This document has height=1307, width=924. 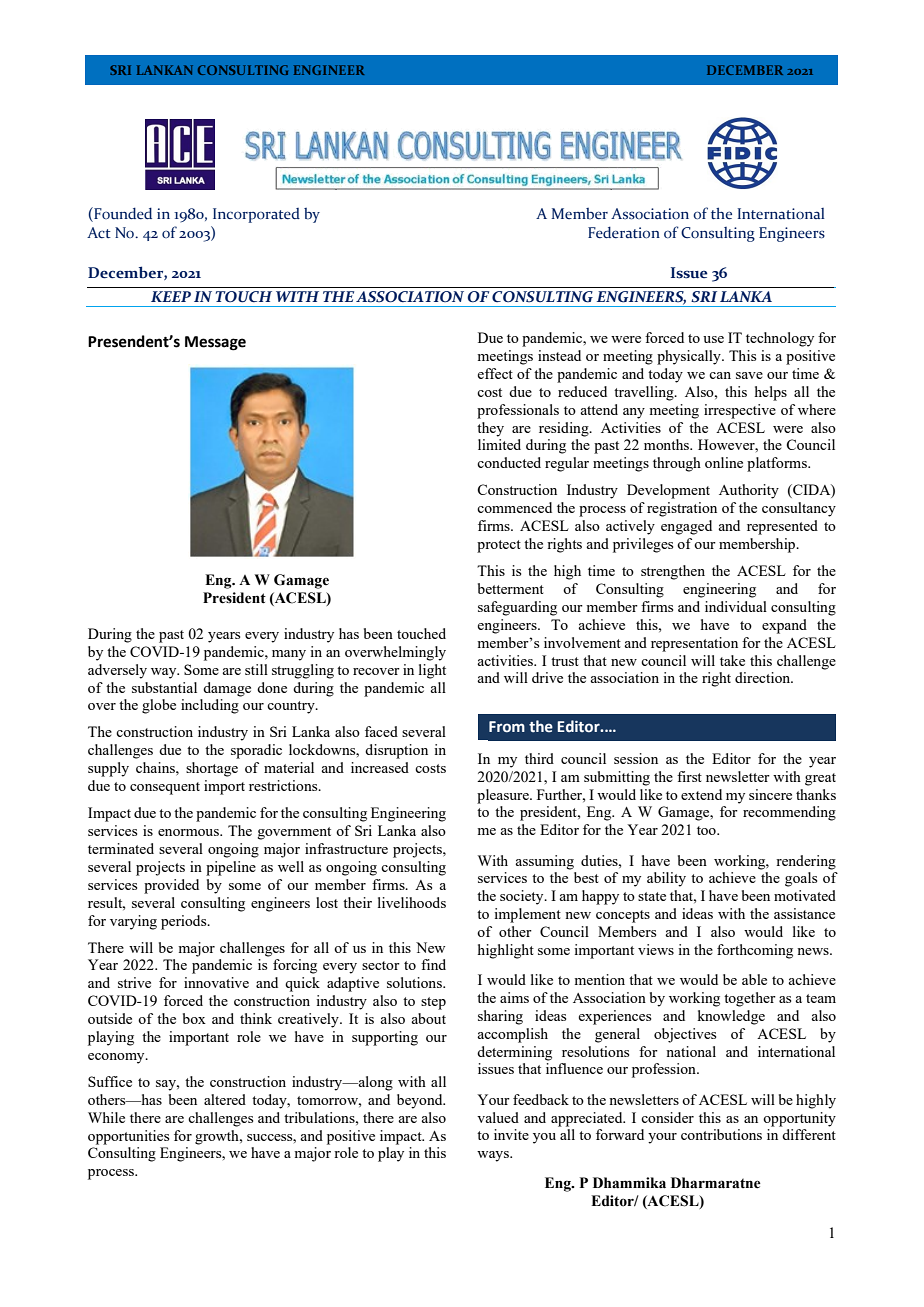 I want to click on many, so click(x=289, y=655).
